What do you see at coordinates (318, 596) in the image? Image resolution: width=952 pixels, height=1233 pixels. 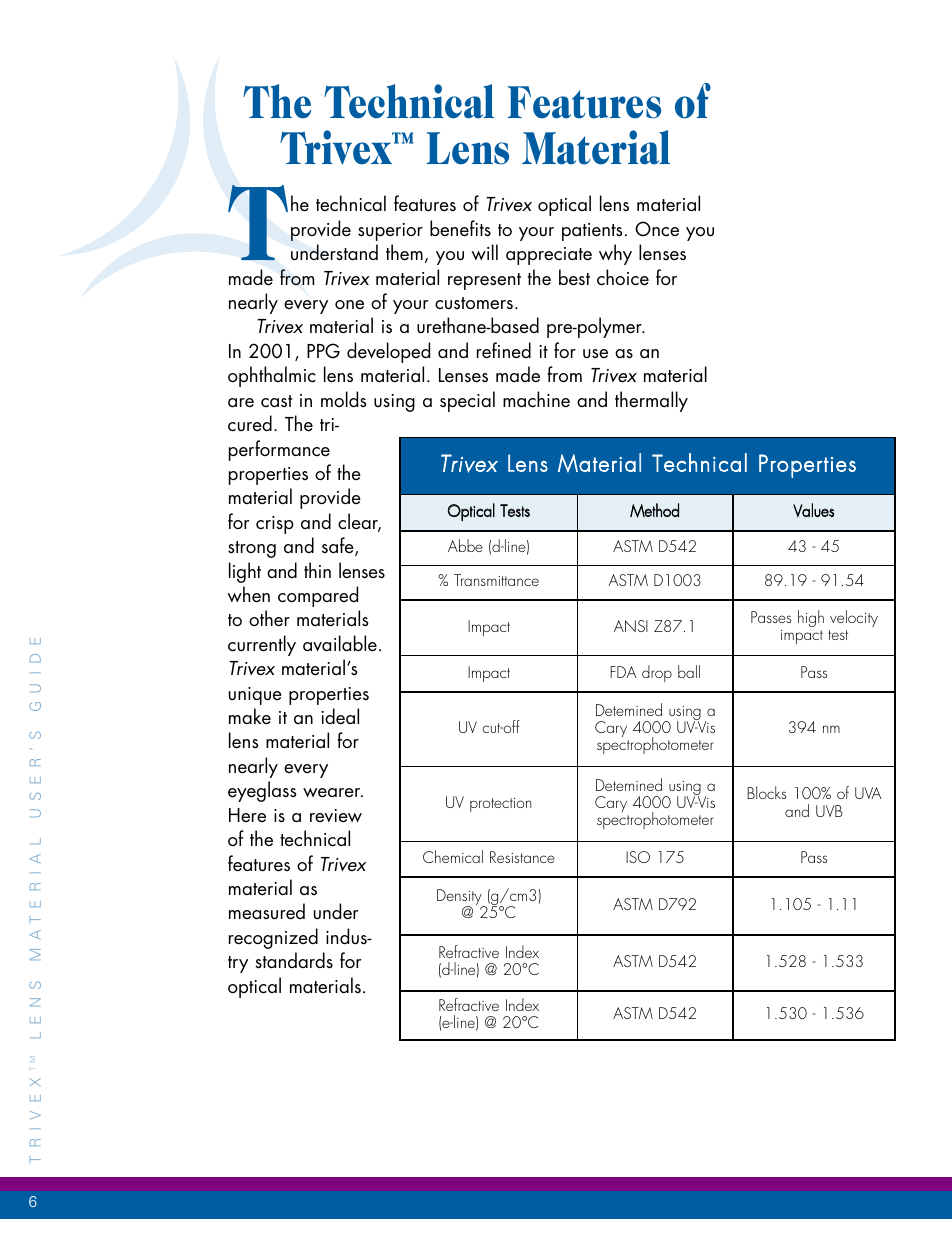 I see `compared` at bounding box center [318, 596].
